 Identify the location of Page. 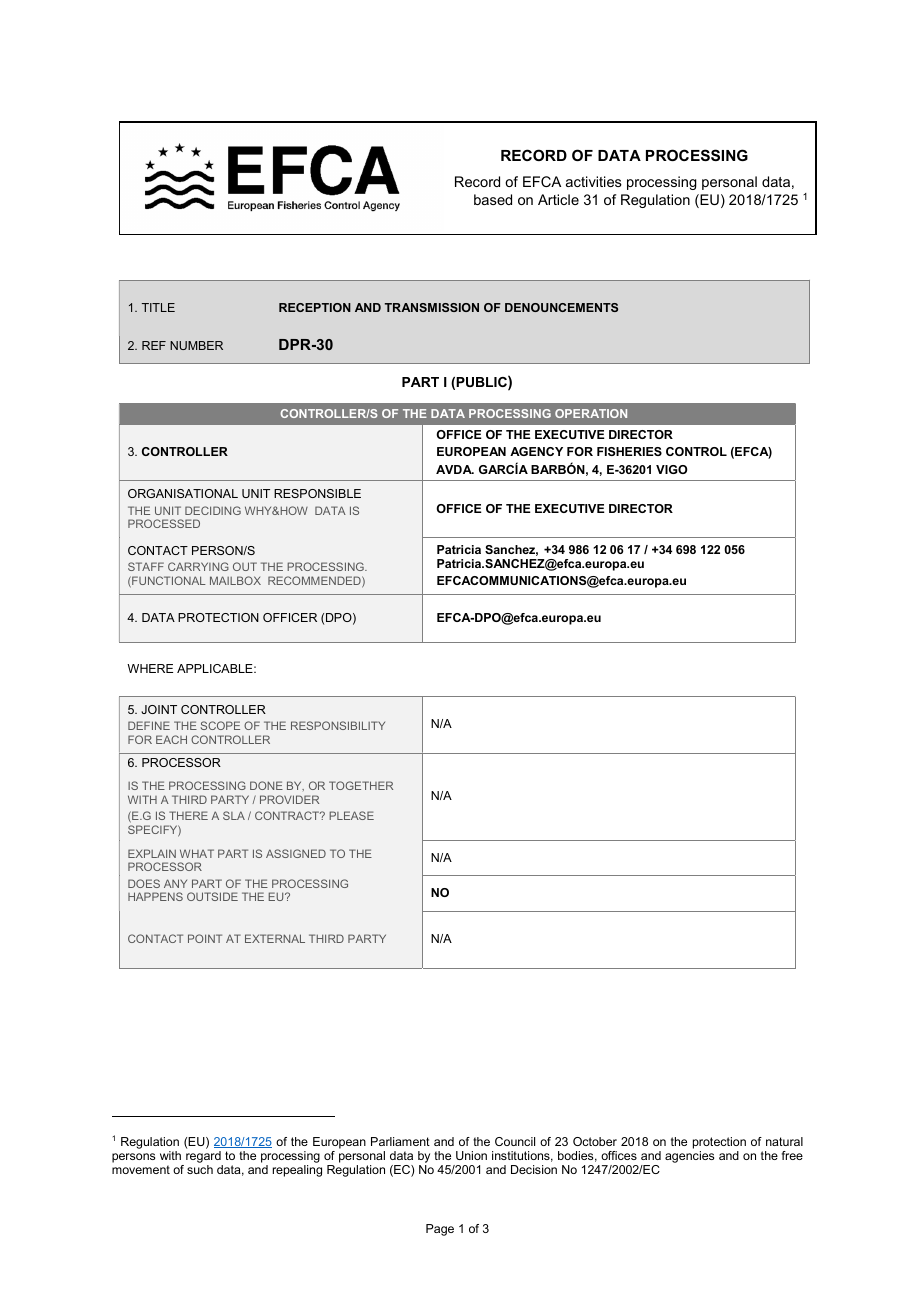
(440, 1230).
